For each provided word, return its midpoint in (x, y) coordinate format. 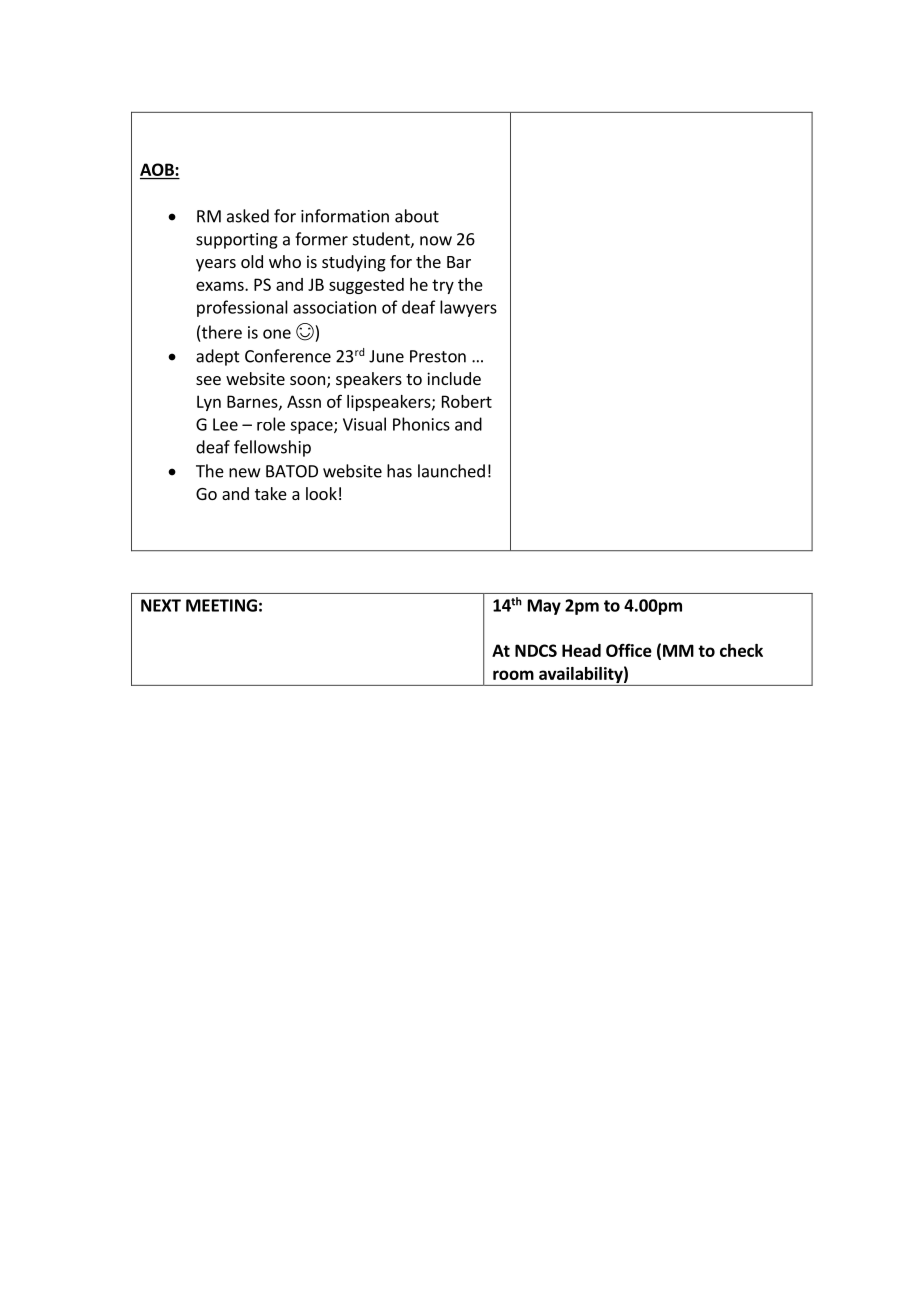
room (513, 675)
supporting (237, 241)
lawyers (468, 308)
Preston (438, 356)
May (544, 607)
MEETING (221, 605)
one (277, 334)
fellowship (272, 448)
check (741, 650)
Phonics (421, 424)
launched (451, 471)
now (436, 241)
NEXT (161, 605)
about (417, 216)
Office (629, 650)
